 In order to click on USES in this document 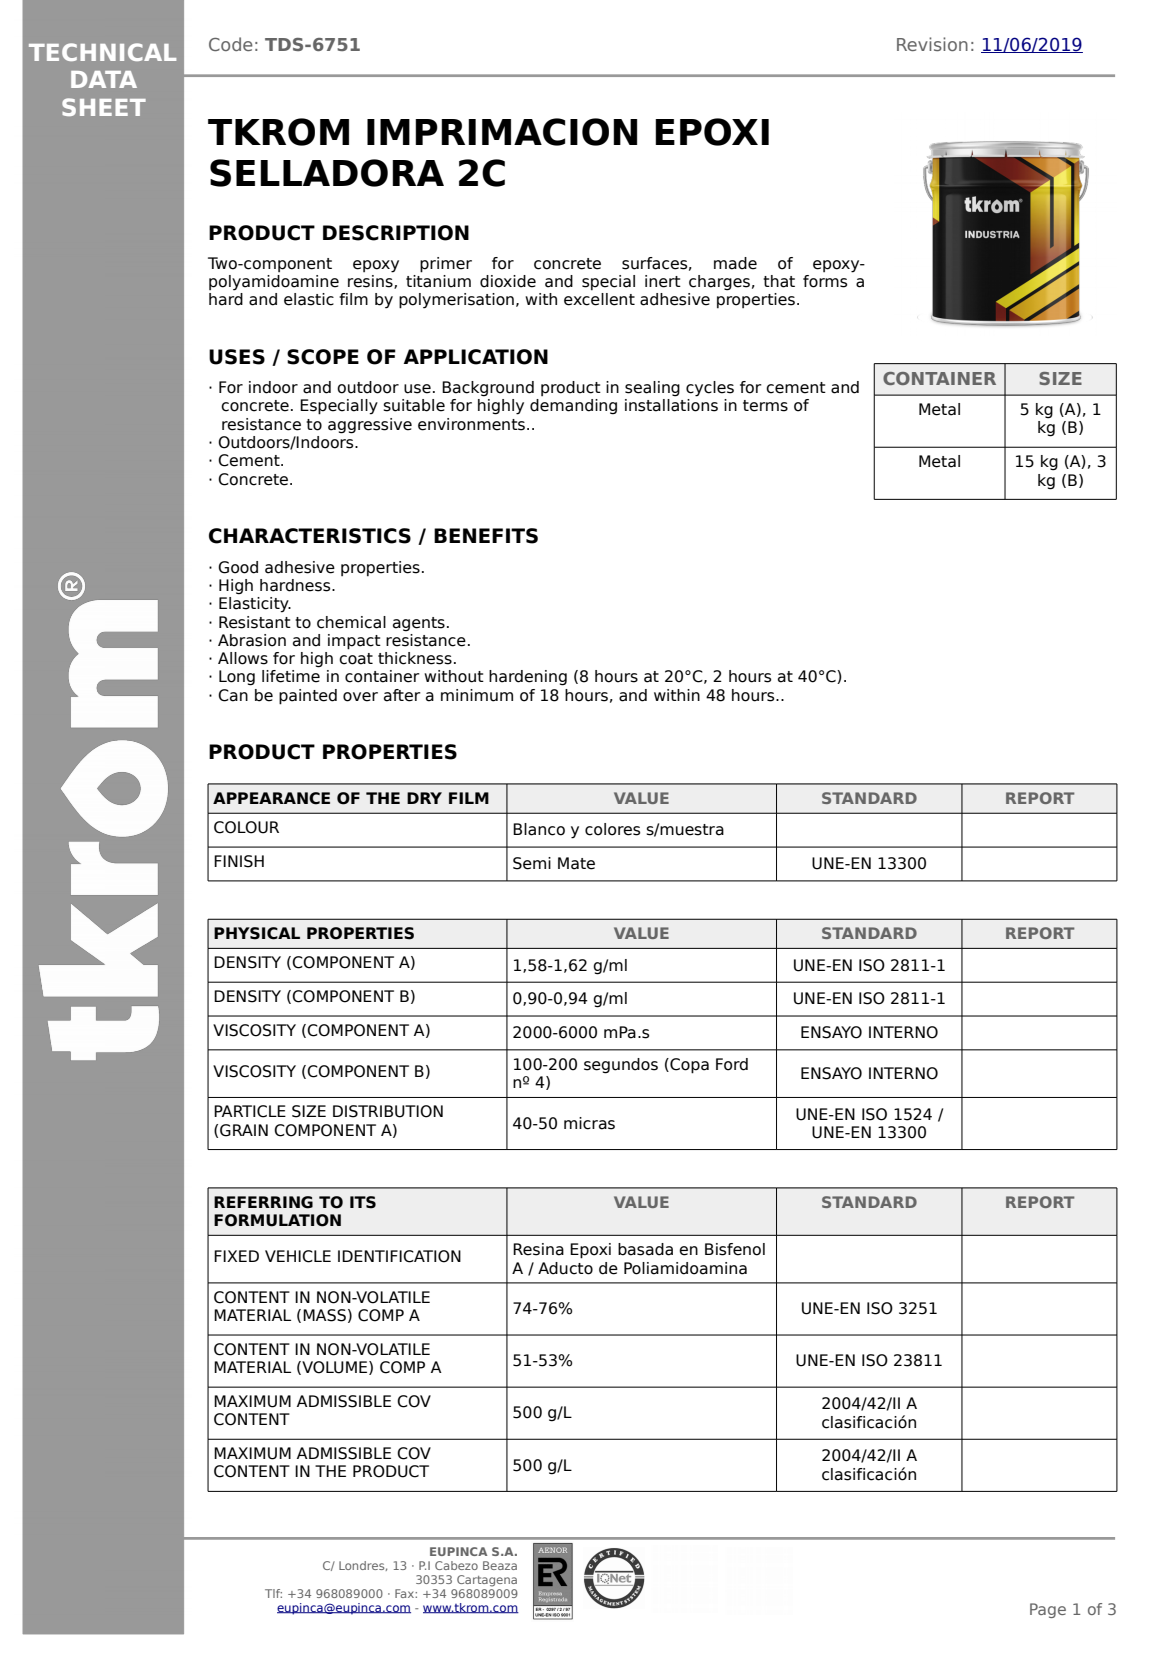, I will do `click(237, 357)`.
